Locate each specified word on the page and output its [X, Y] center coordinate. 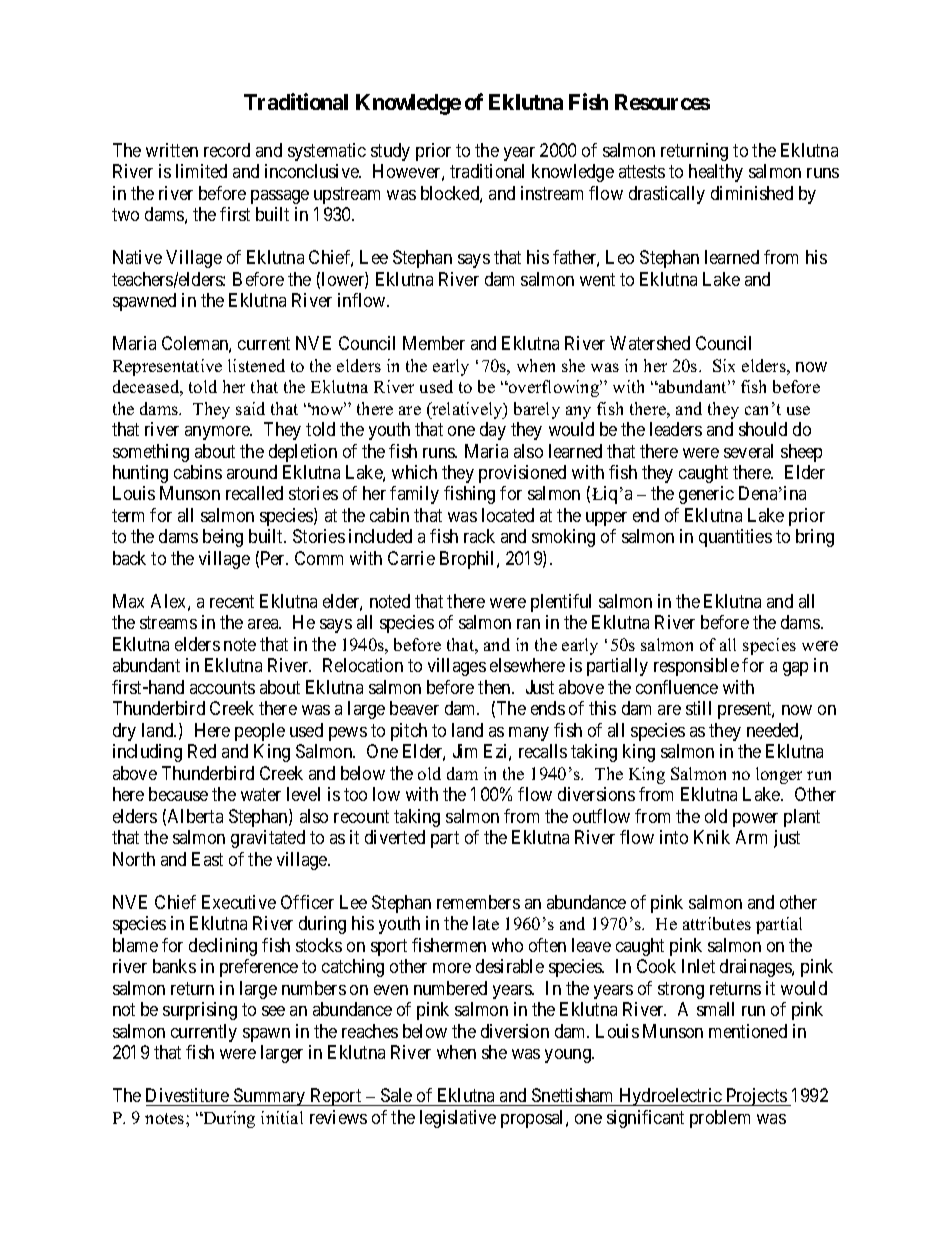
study [390, 152]
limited [201, 171]
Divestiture [187, 1095]
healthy [716, 173]
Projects [756, 1097]
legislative [458, 1119]
